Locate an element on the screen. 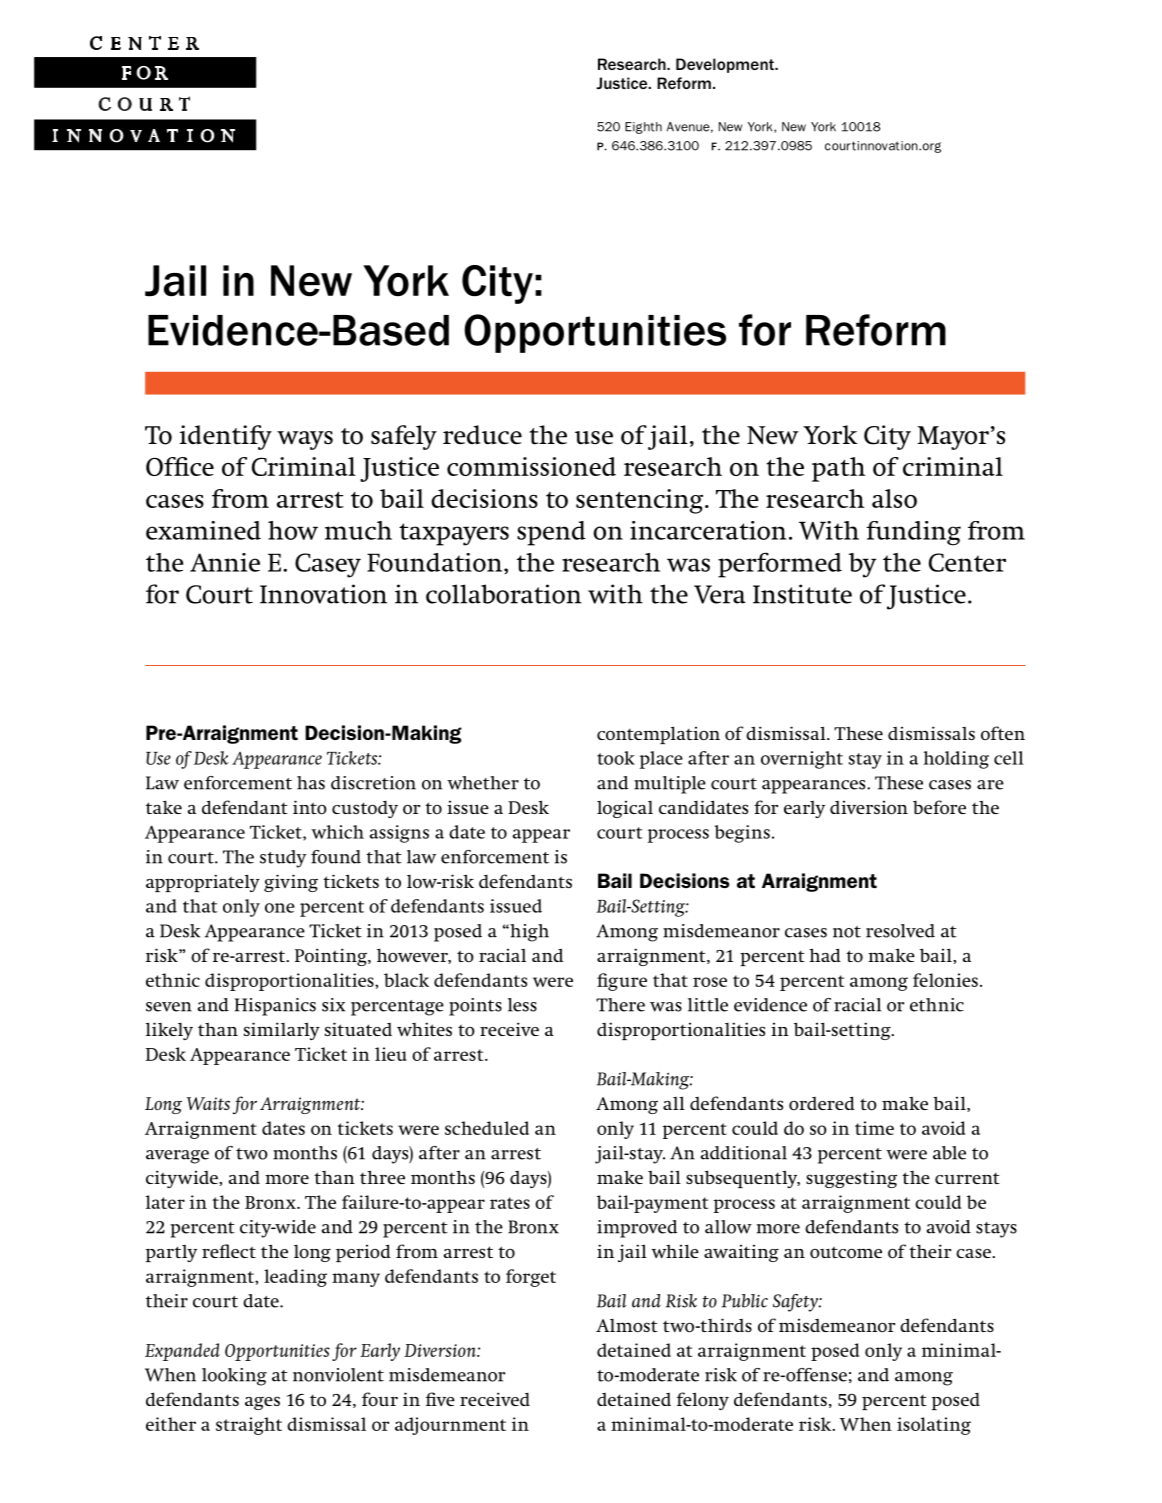 This screenshot has height=1503, width=1162. Development is located at coordinates (726, 65).
